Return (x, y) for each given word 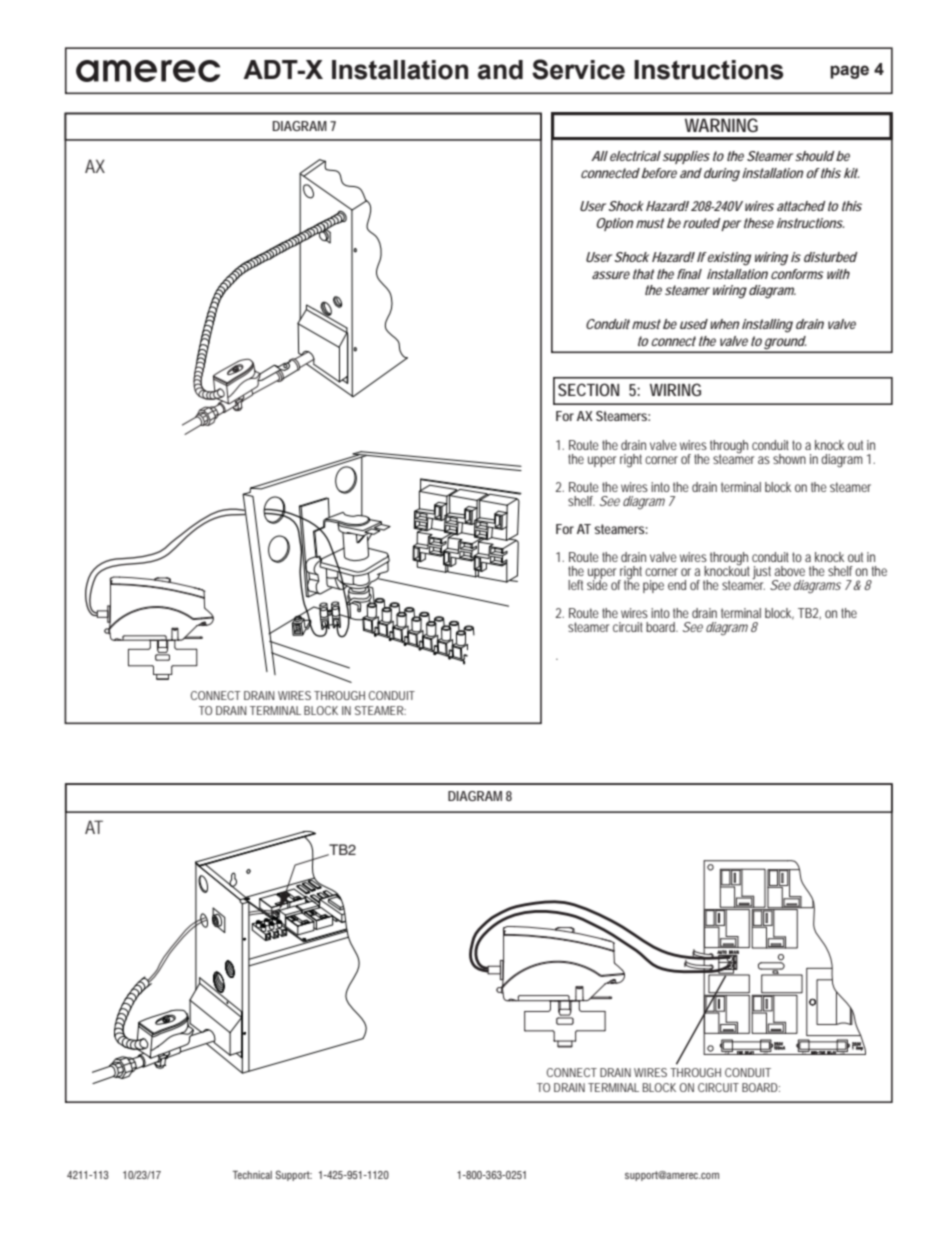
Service (578, 69)
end (677, 585)
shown (789, 459)
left (575, 585)
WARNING (721, 125)
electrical (634, 156)
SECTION (588, 389)
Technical (252, 1175)
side (597, 583)
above (789, 571)
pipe (653, 586)
